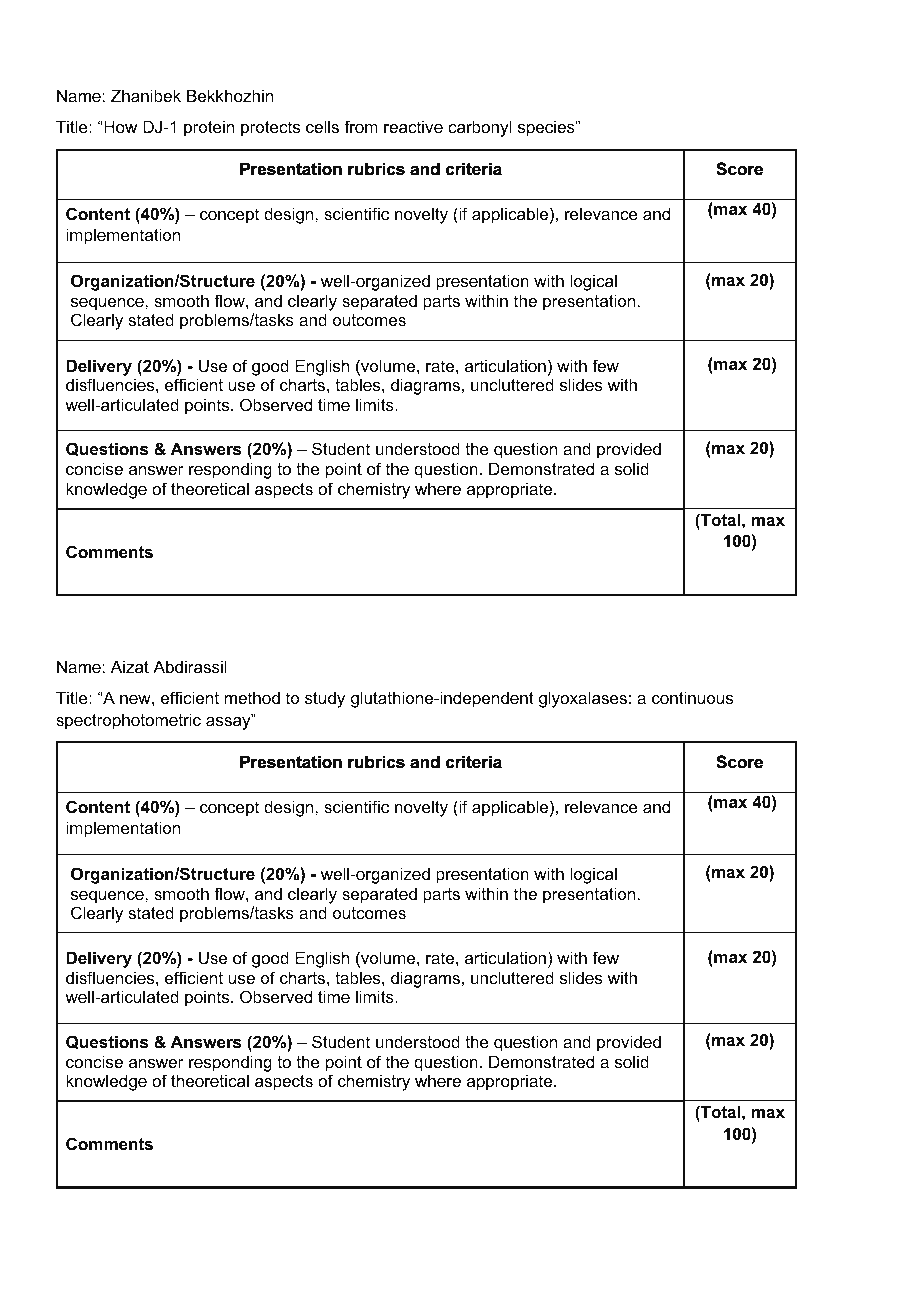  I want to click on study, so click(325, 699).
